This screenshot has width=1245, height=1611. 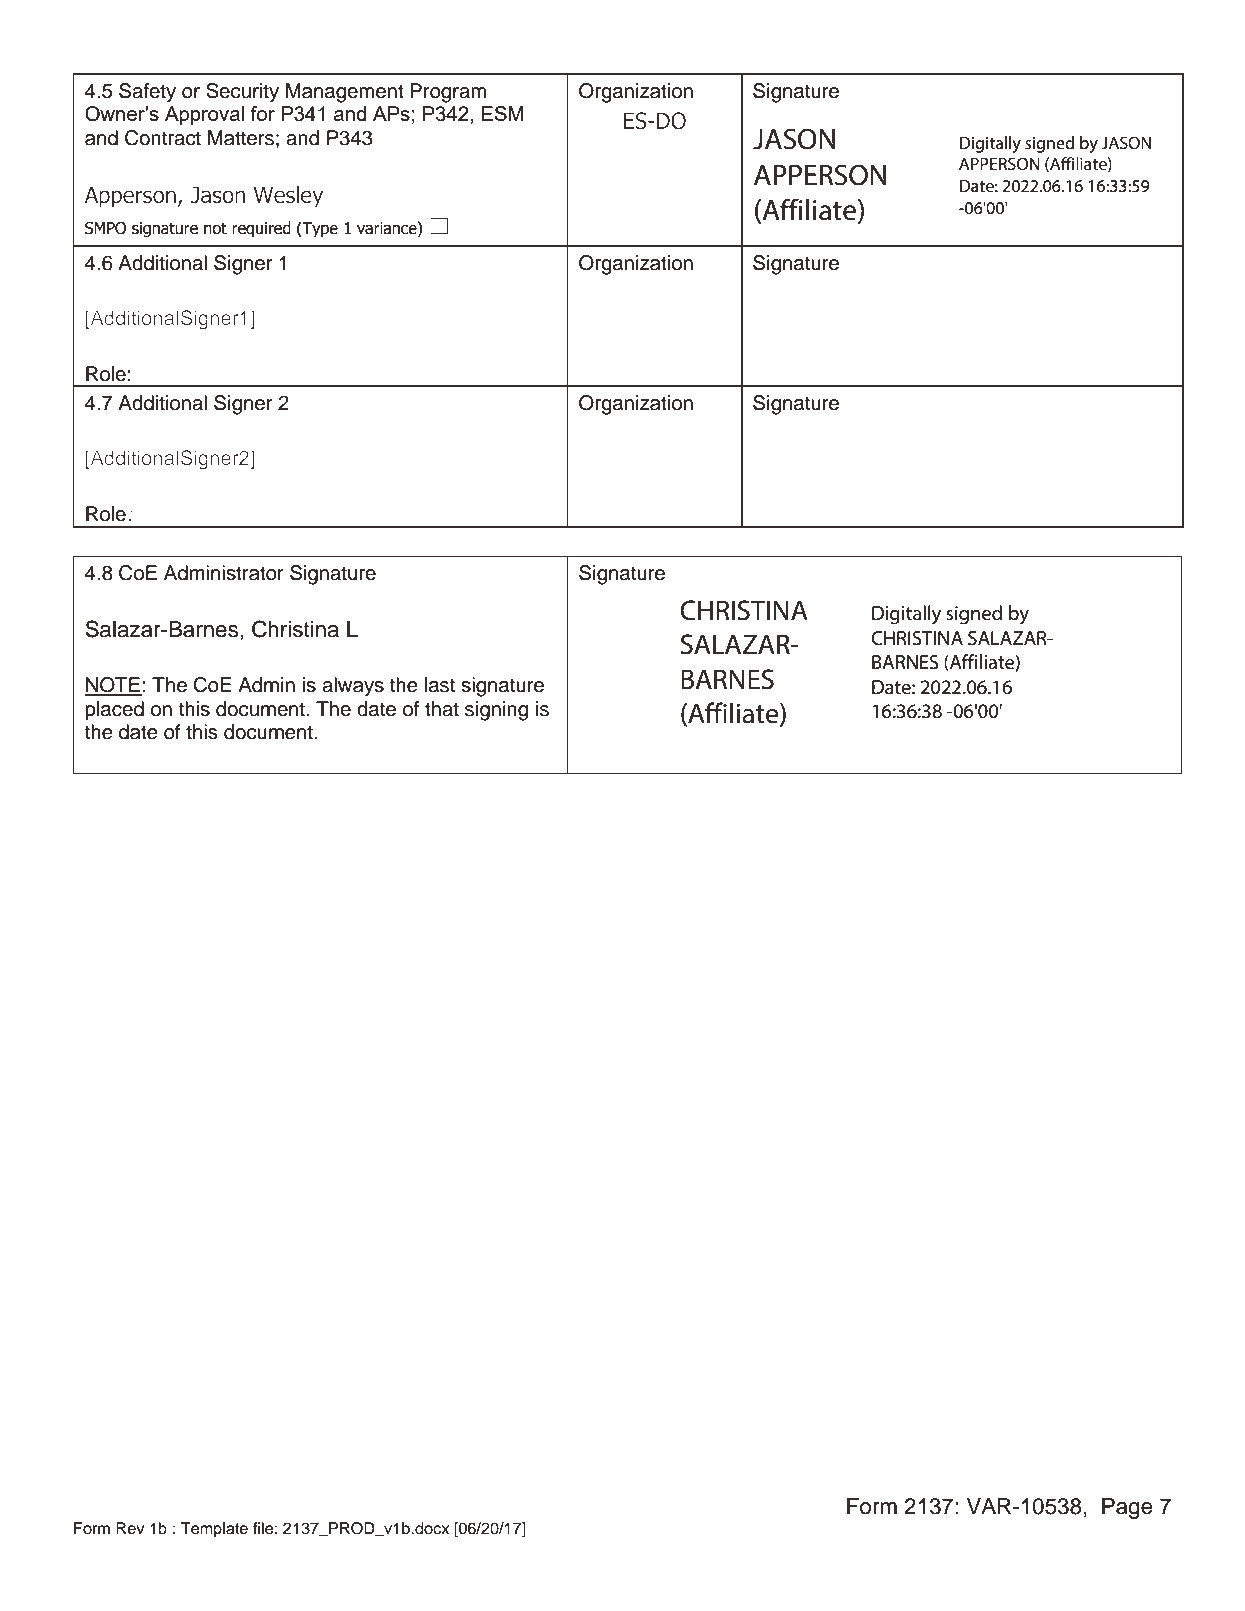 I want to click on Program, so click(x=448, y=93).
